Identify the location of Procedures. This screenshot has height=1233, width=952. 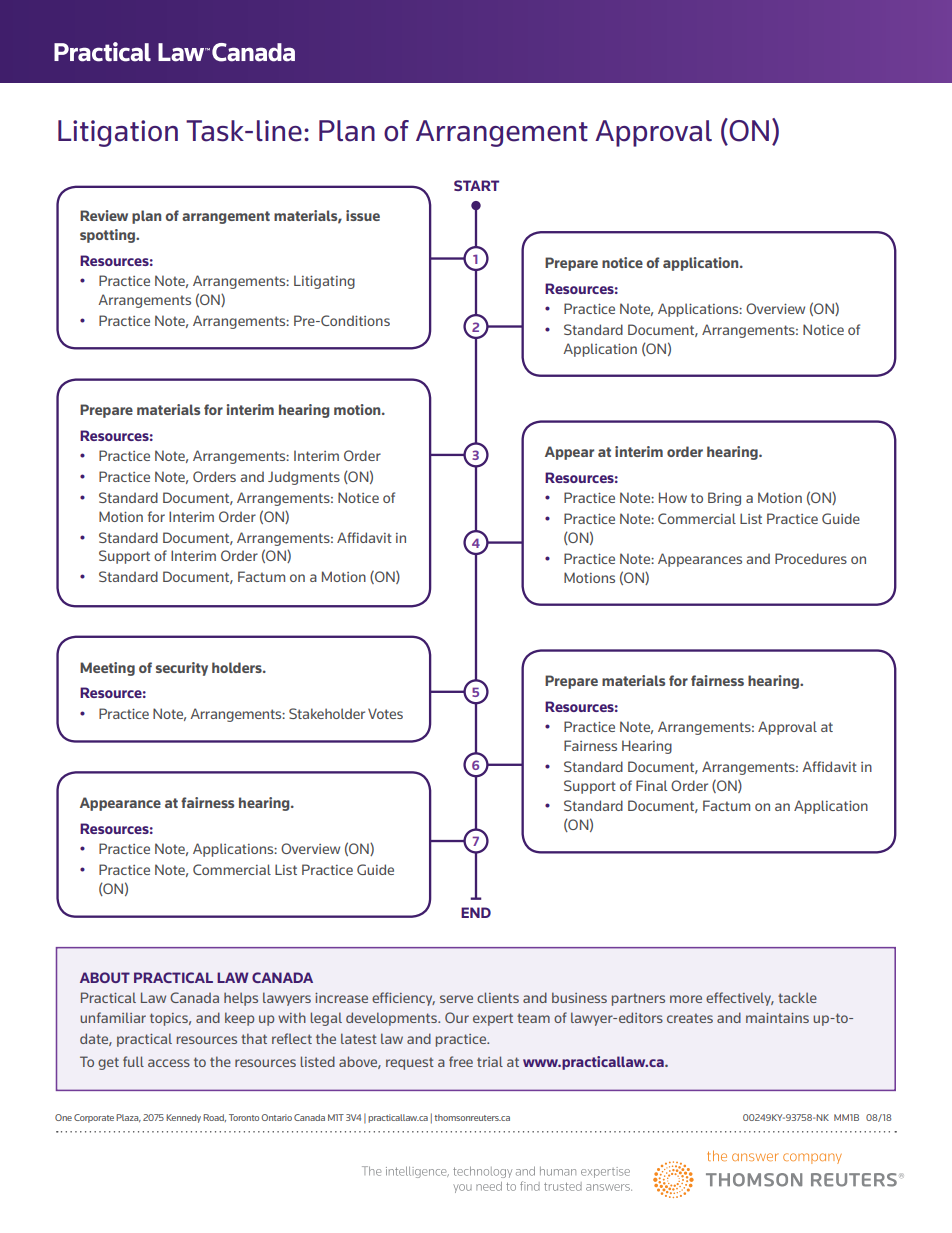
(811, 558).
